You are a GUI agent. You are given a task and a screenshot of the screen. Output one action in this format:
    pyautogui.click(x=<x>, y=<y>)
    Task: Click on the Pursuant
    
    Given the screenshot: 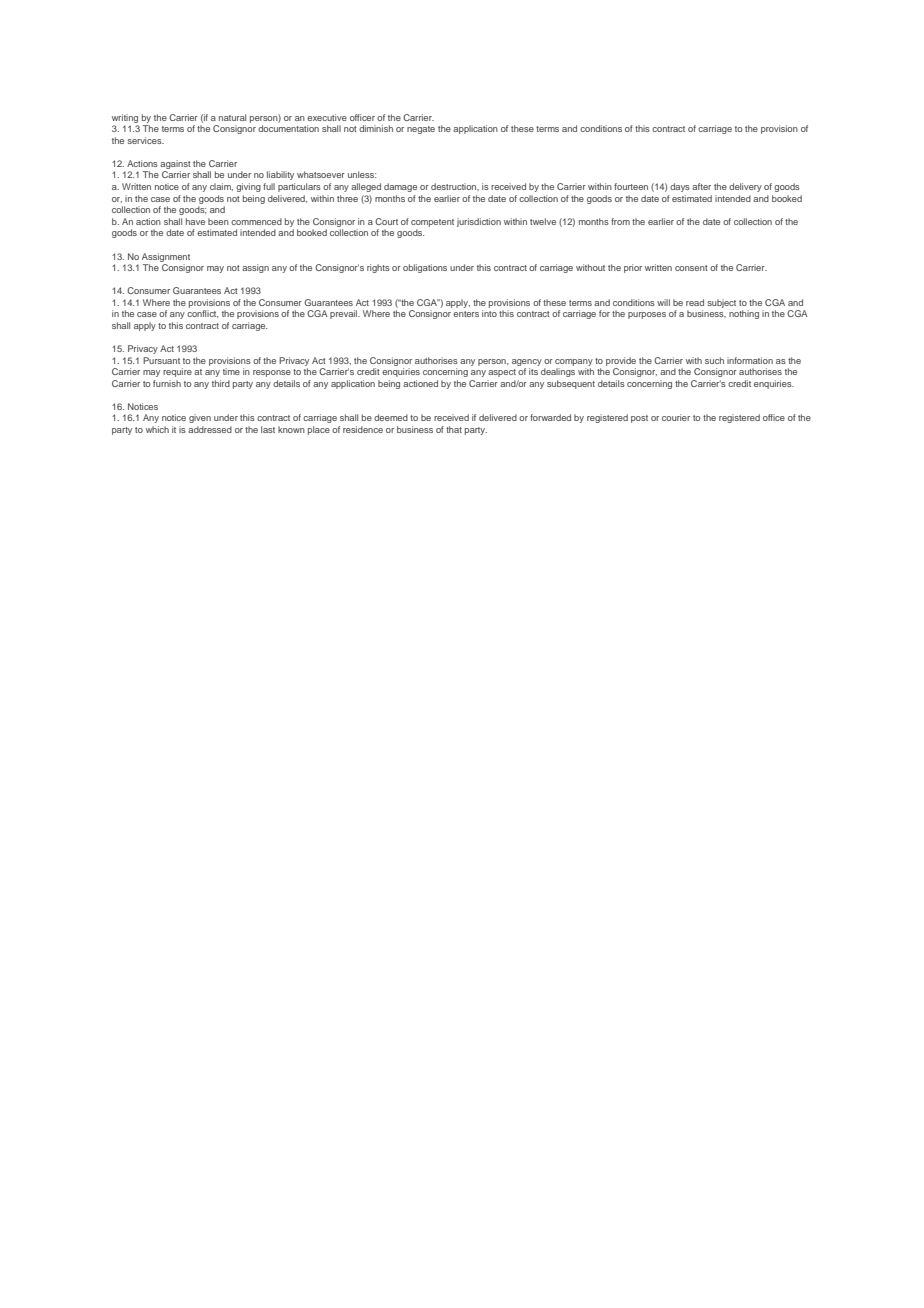 What is the action you would take?
    pyautogui.click(x=161, y=360)
